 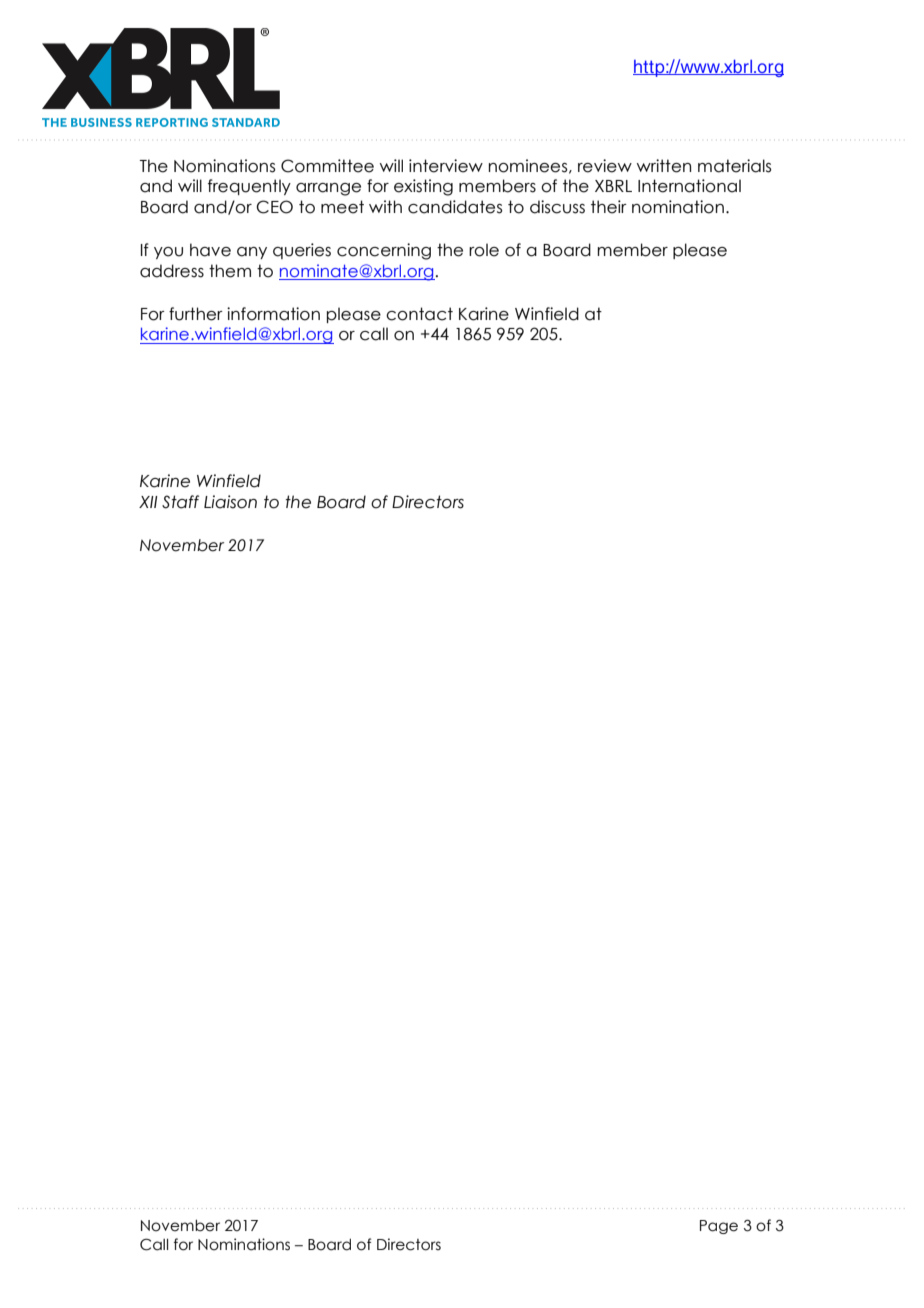 I want to click on concerning, so click(x=384, y=251).
